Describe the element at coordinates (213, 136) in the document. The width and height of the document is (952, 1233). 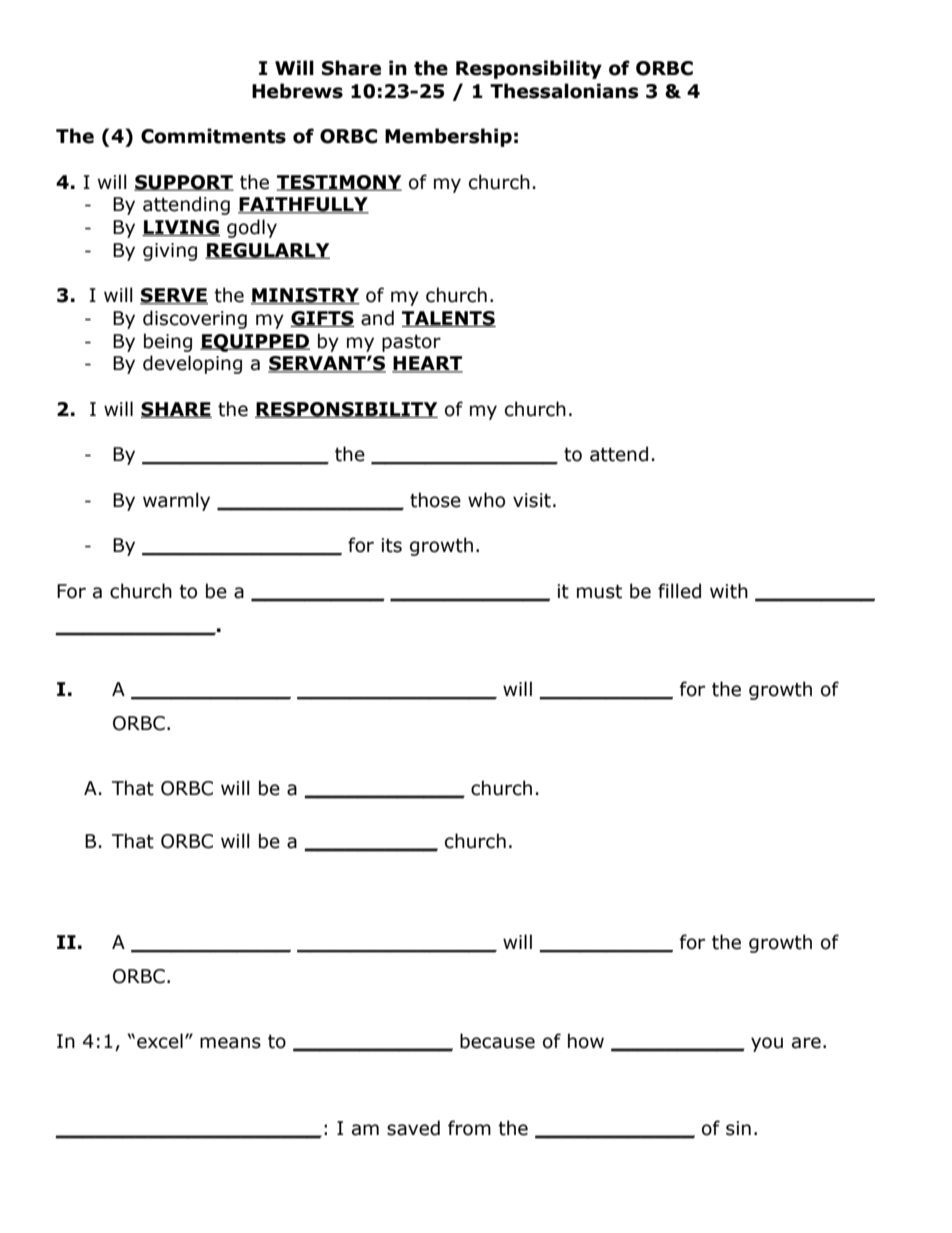
I see `Commitments` at that location.
